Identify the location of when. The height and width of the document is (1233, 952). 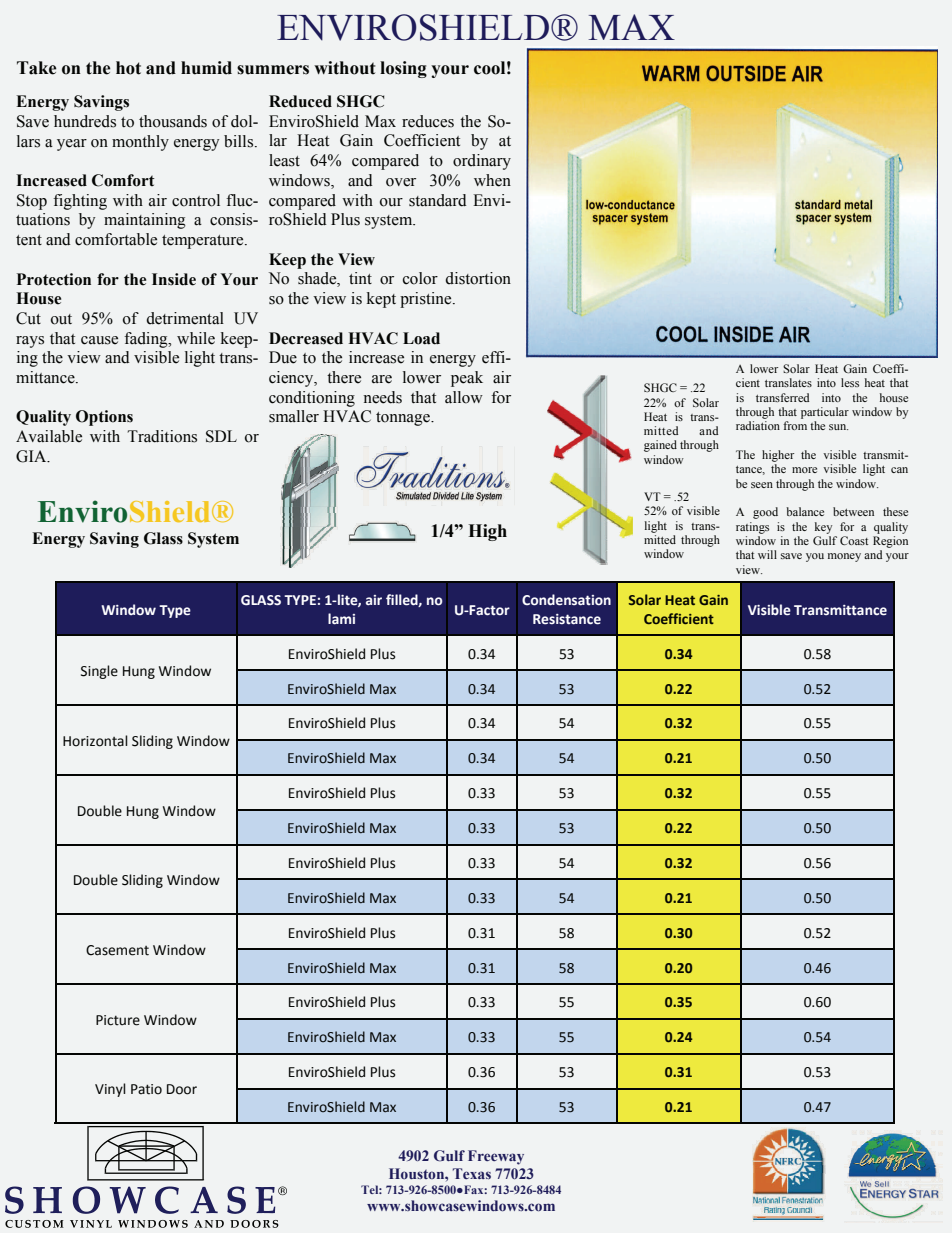
(492, 180).
